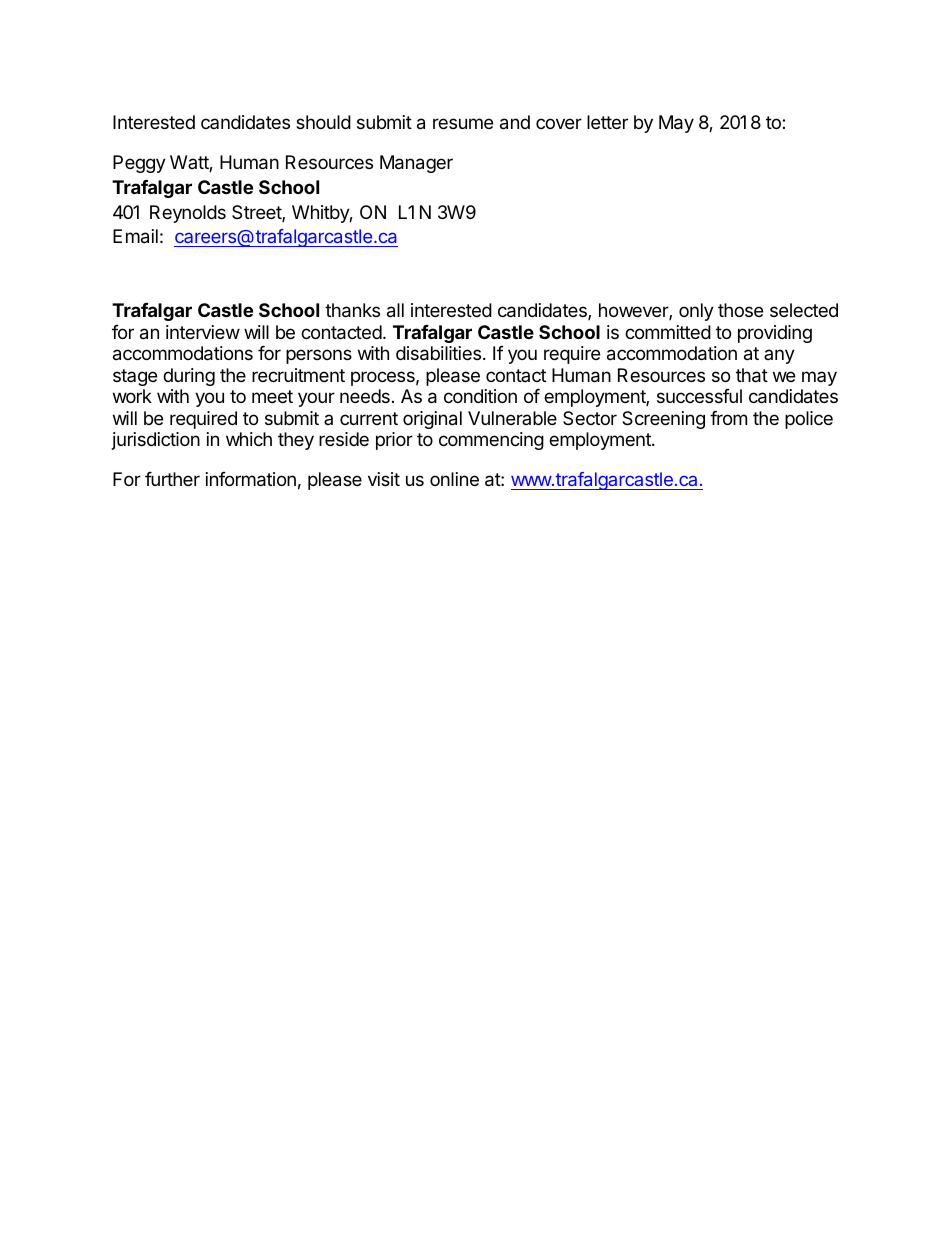 This screenshot has width=952, height=1233. Describe the element at coordinates (454, 479) in the screenshot. I see `online` at that location.
